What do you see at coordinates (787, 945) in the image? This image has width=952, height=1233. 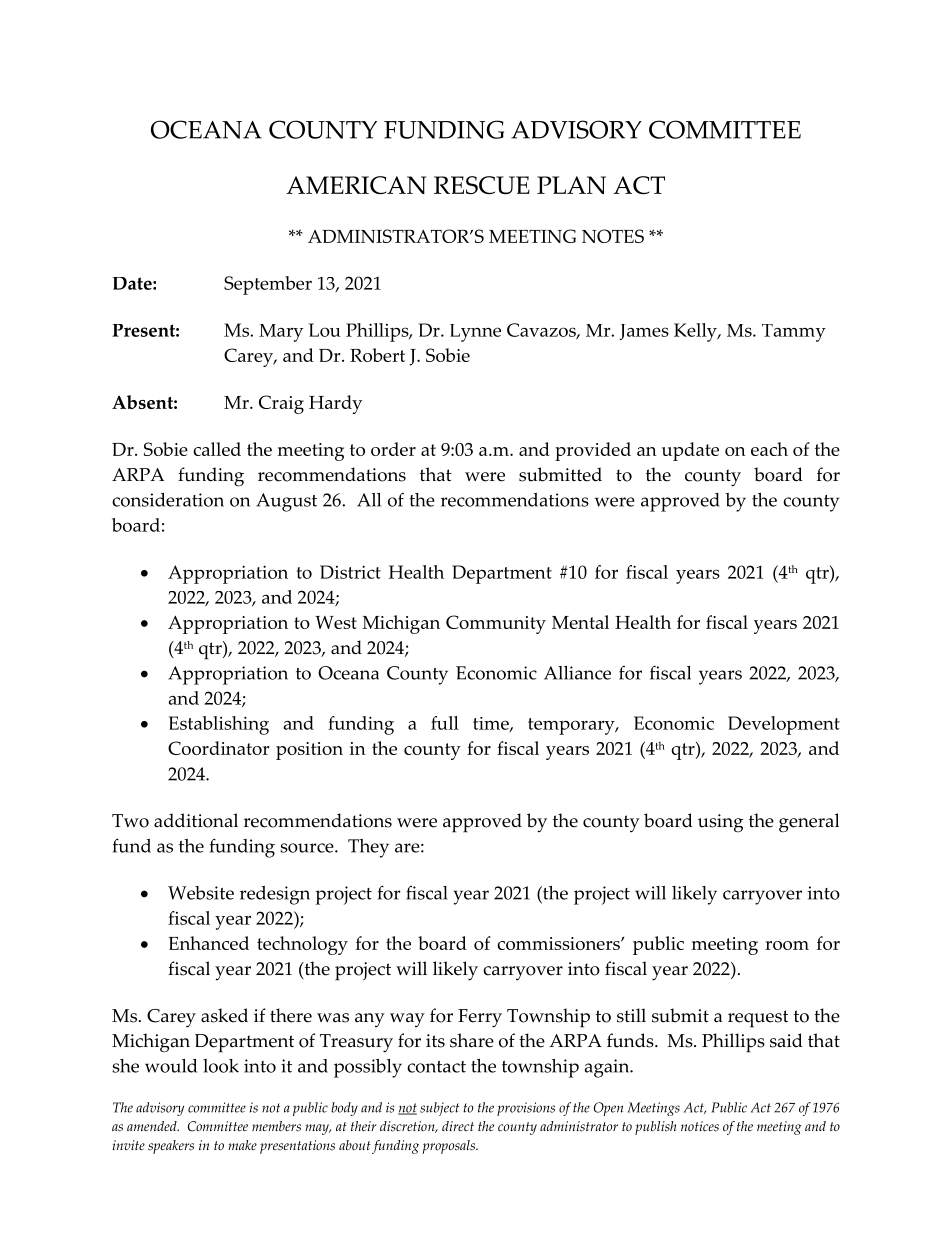 I see `room` at bounding box center [787, 945].
